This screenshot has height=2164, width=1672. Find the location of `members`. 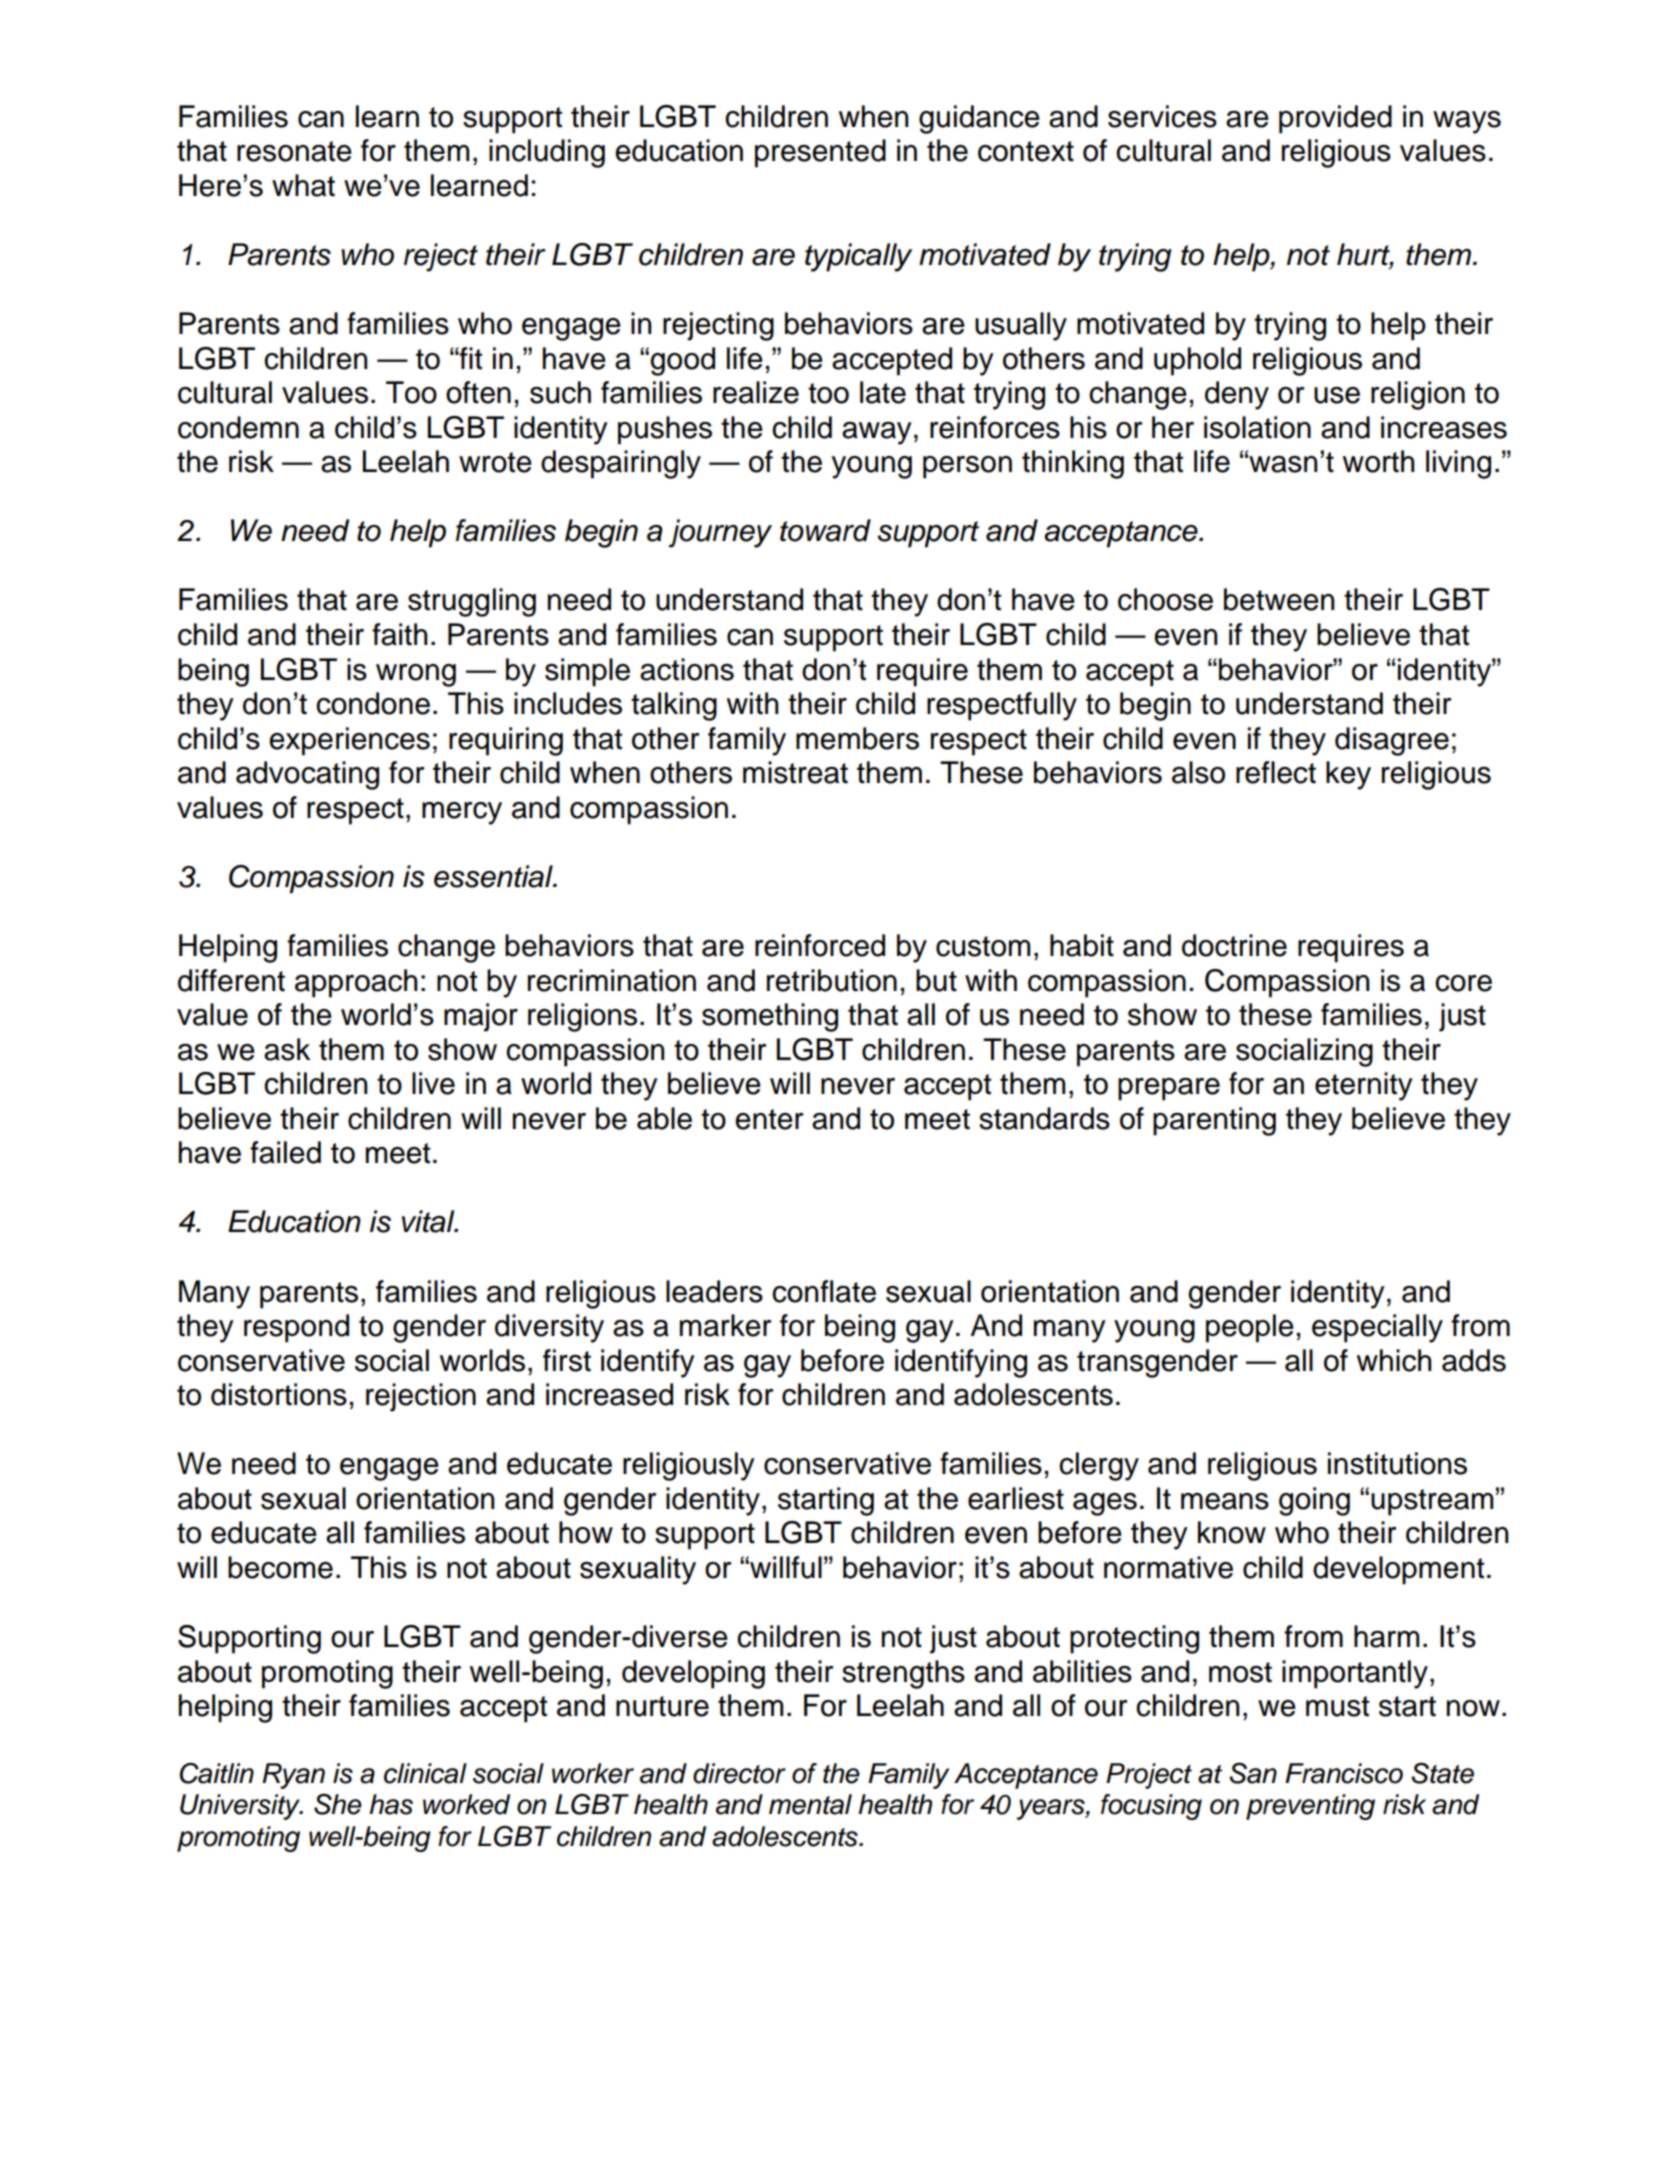

members is located at coordinates (857, 738).
